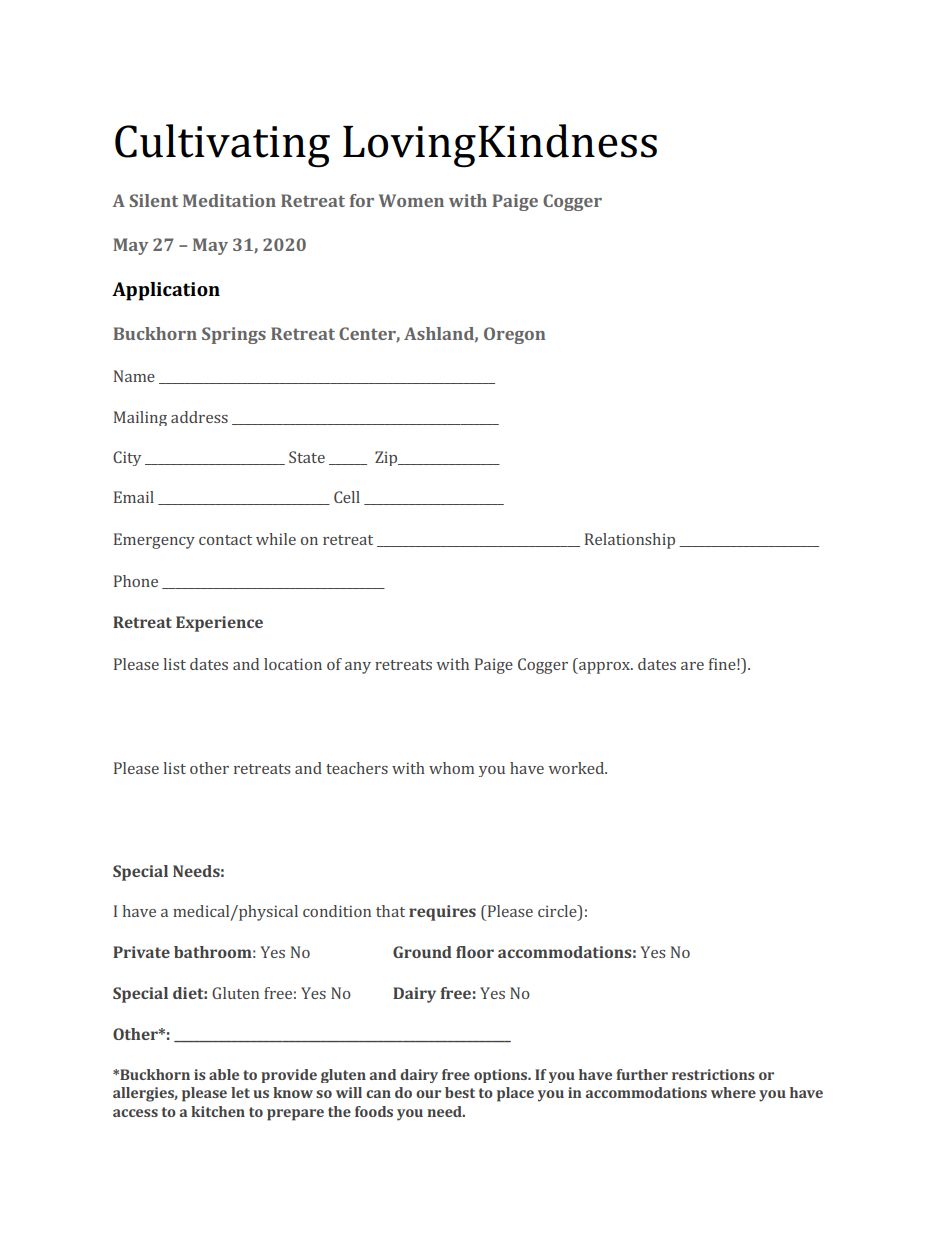 The width and height of the document is (952, 1233). What do you see at coordinates (357, 768) in the document?
I see `teachers` at bounding box center [357, 768].
